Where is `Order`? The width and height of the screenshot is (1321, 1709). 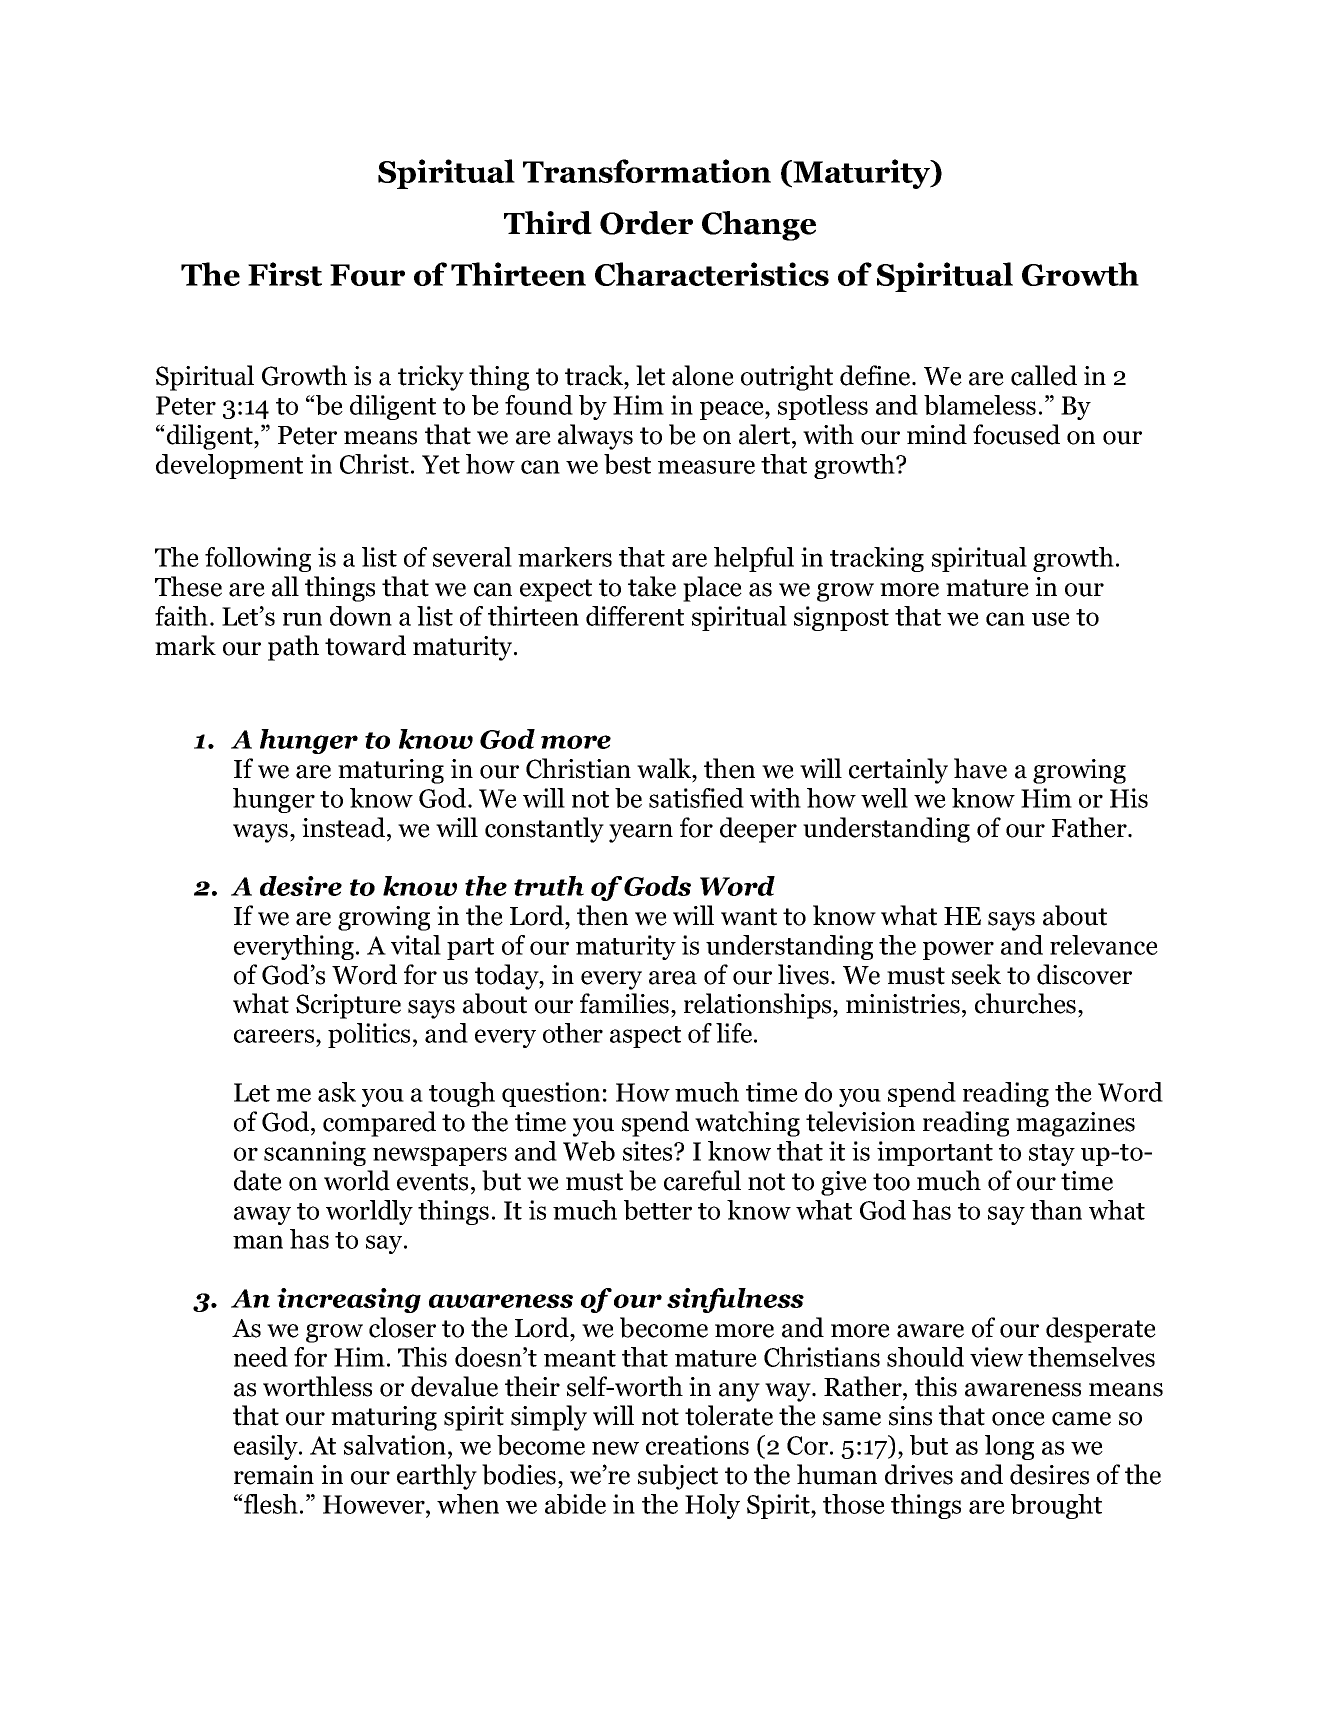 Order is located at coordinates (646, 223).
